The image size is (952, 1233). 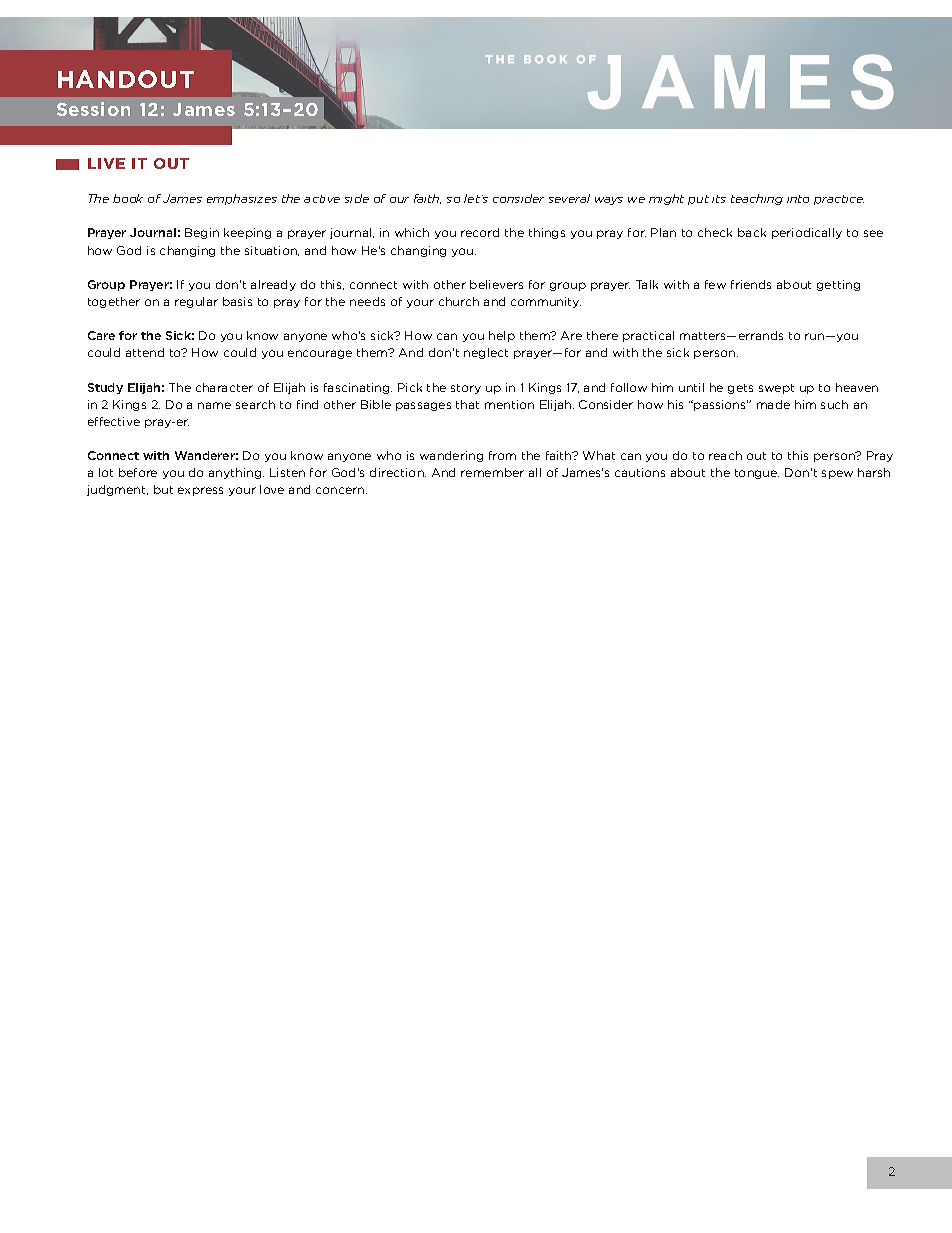 I want to click on friends, so click(x=751, y=284).
